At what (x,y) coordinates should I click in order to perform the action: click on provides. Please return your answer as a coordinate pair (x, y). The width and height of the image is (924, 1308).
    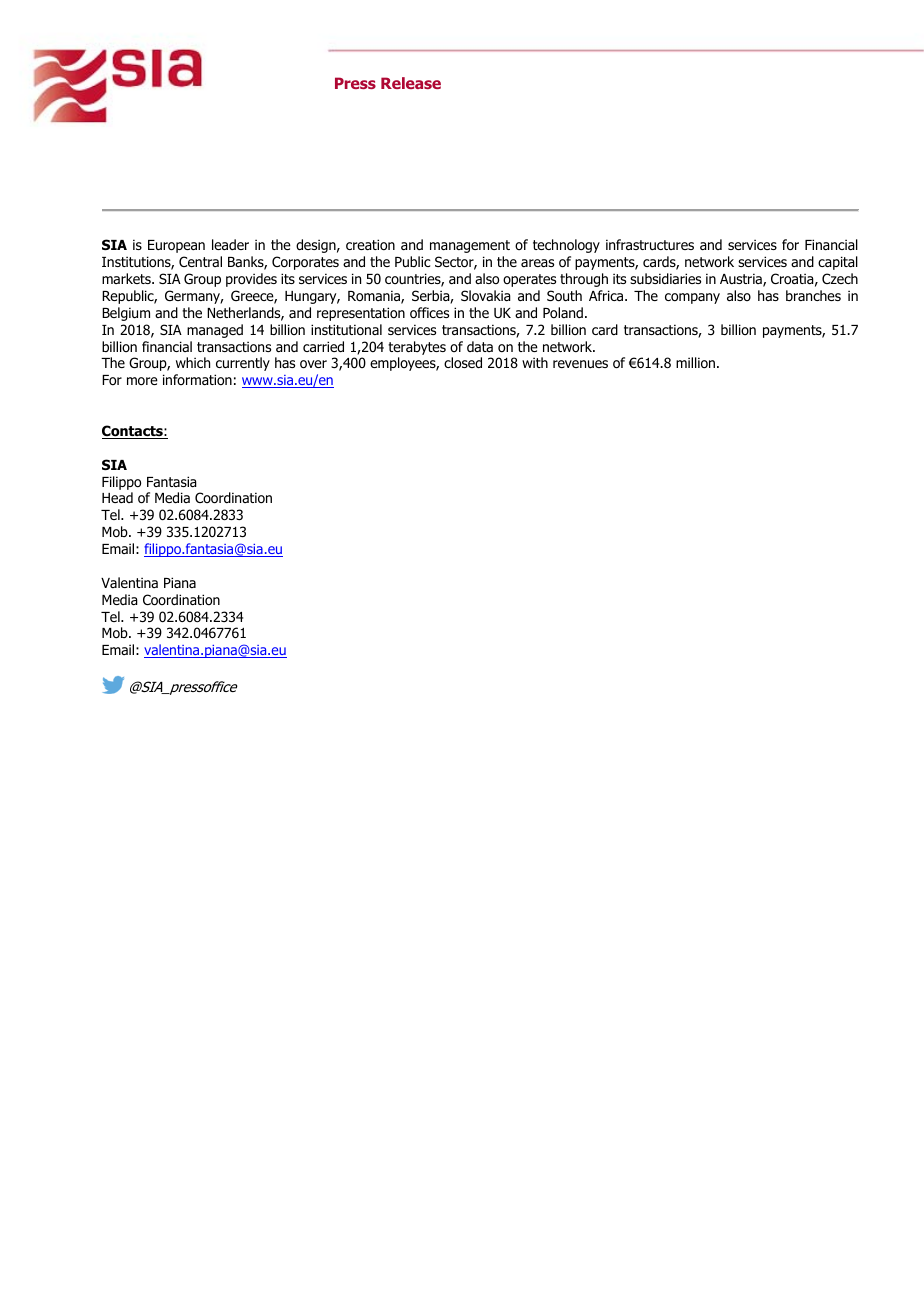
    Looking at the image, I should click on (251, 280).
